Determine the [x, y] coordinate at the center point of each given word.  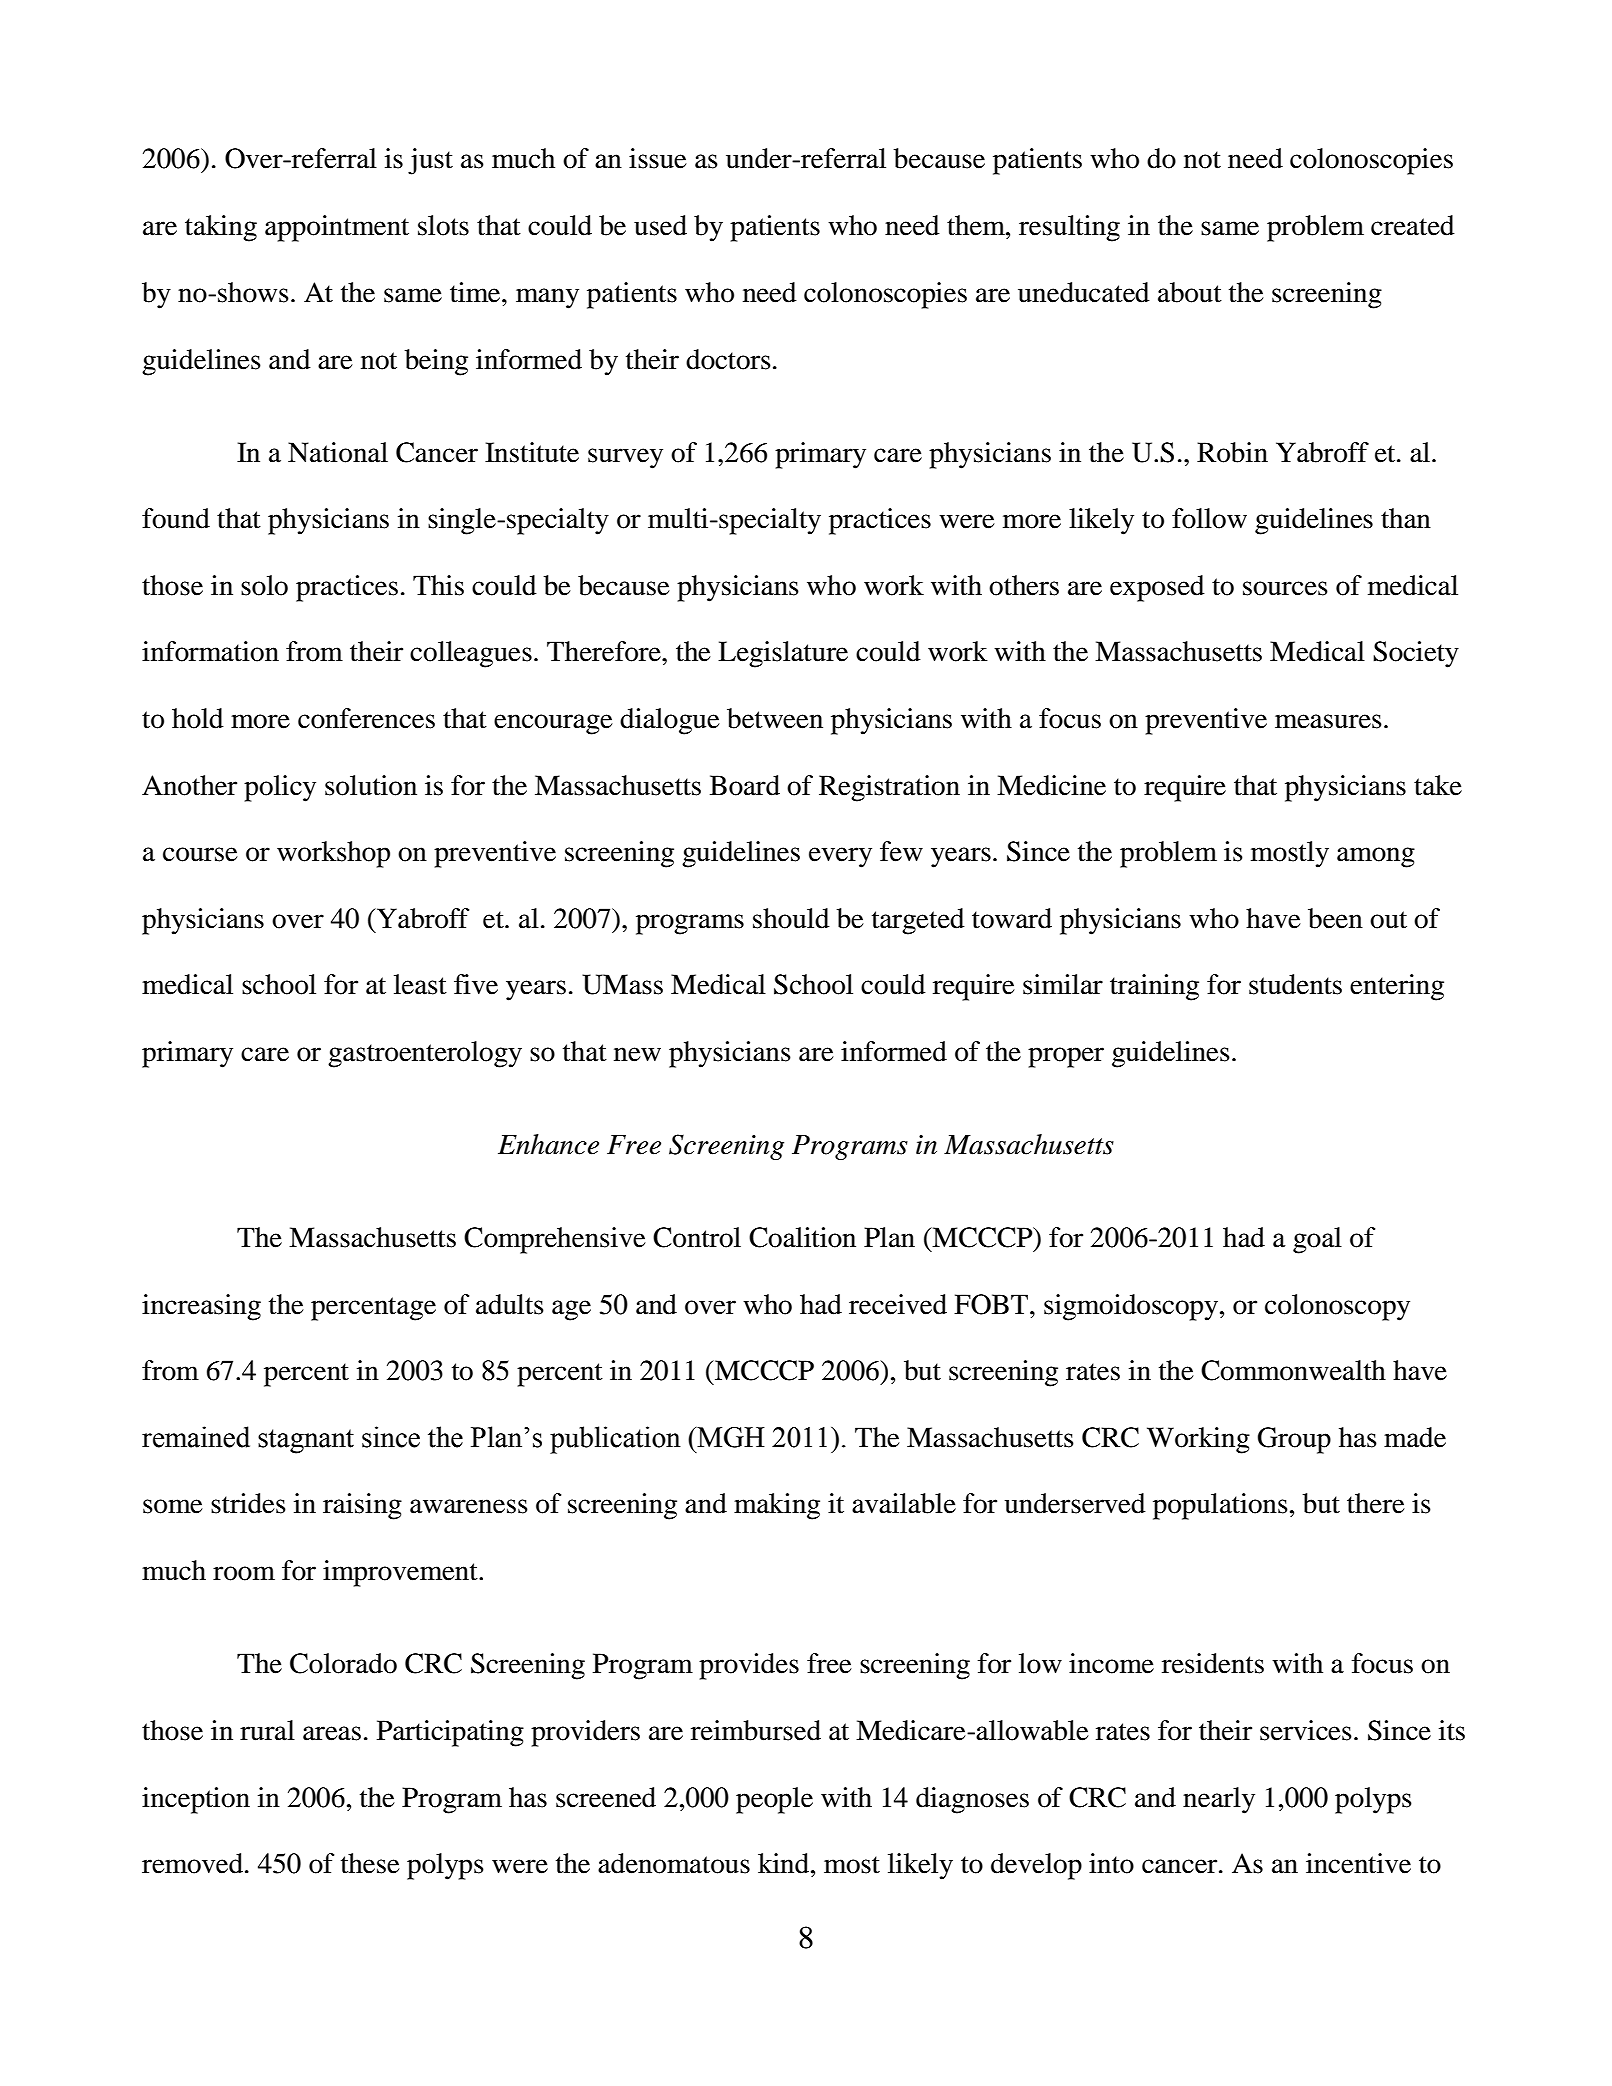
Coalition [802, 1237]
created [1413, 225]
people [774, 1800]
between [775, 718]
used [660, 225]
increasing [201, 1307]
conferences [366, 718]
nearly [1219, 1800]
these [370, 1863]
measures [1328, 721]
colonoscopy [1337, 1307]
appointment [337, 228]
